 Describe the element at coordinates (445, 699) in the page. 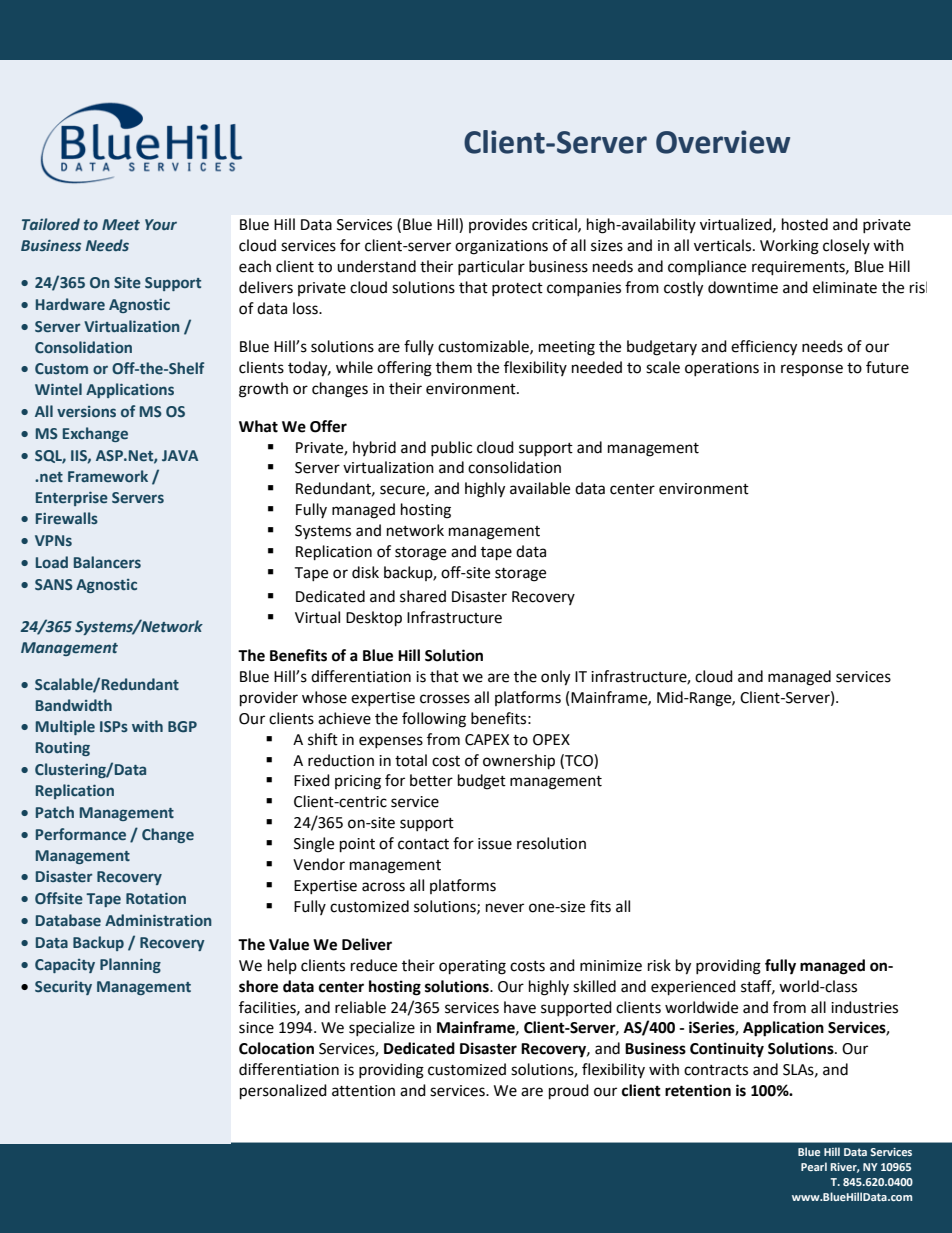

I see `crosses` at that location.
